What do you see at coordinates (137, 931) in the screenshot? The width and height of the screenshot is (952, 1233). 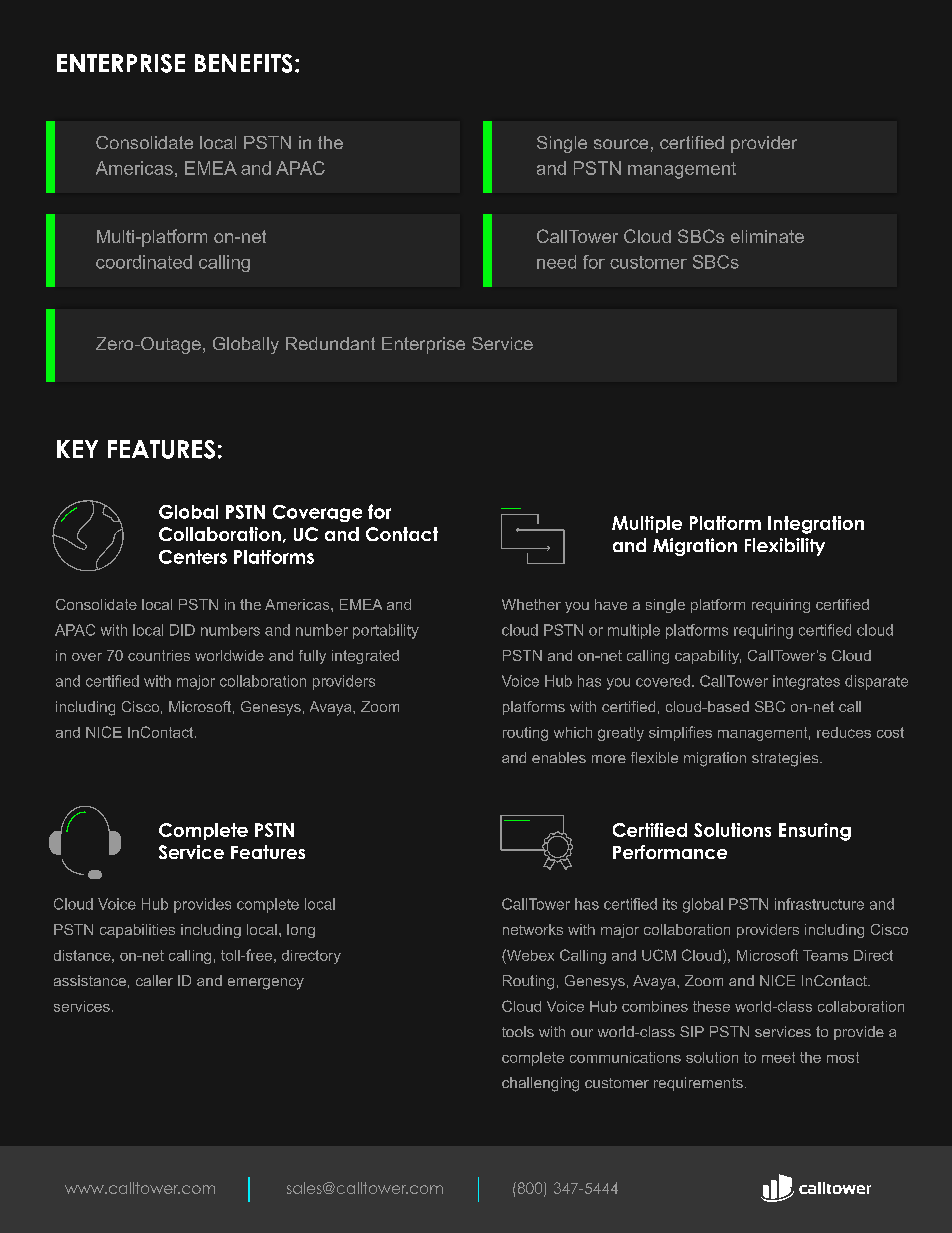 I see `capabilities` at bounding box center [137, 931].
